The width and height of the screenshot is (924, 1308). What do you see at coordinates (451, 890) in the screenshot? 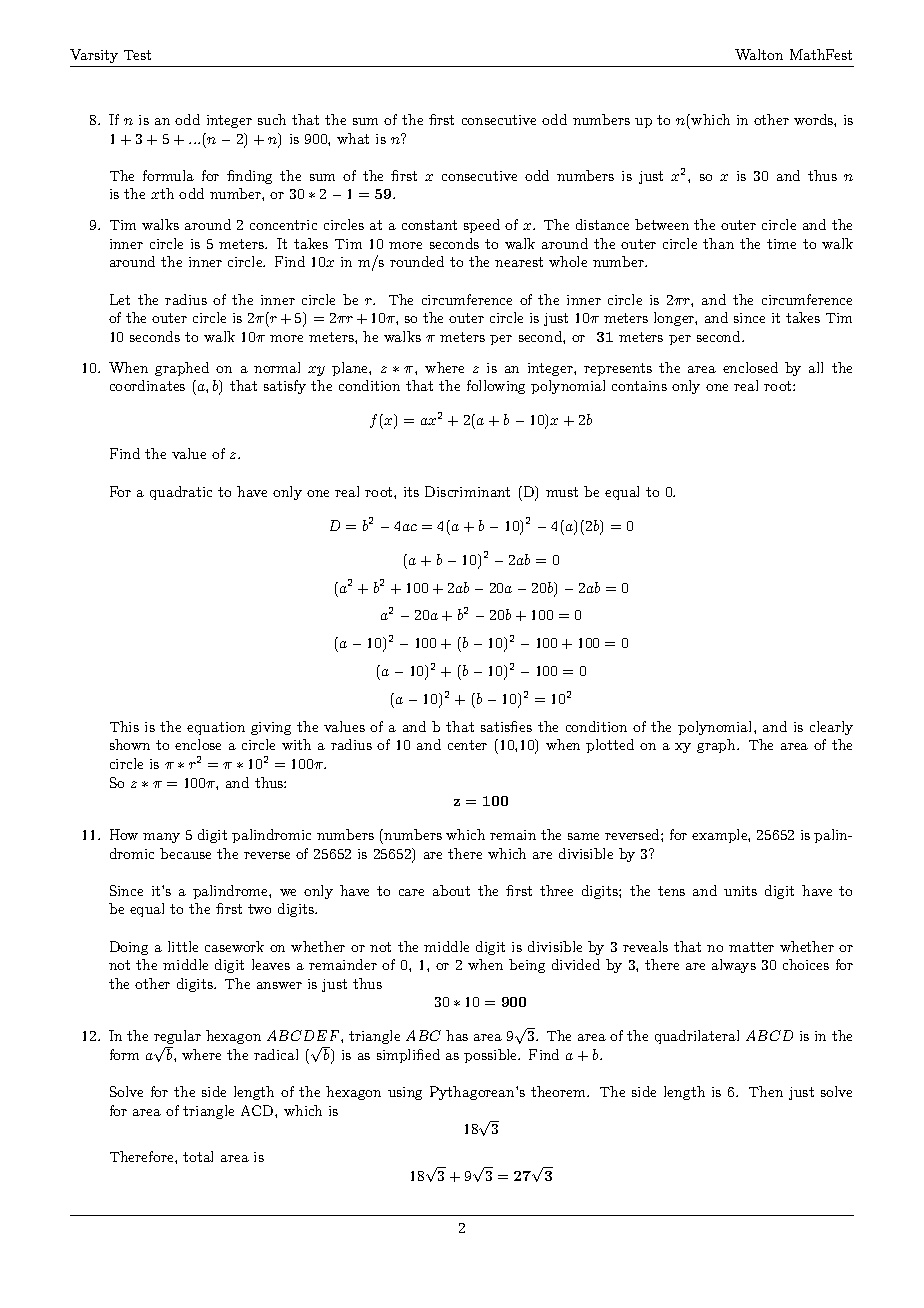
I see `about` at bounding box center [451, 890].
